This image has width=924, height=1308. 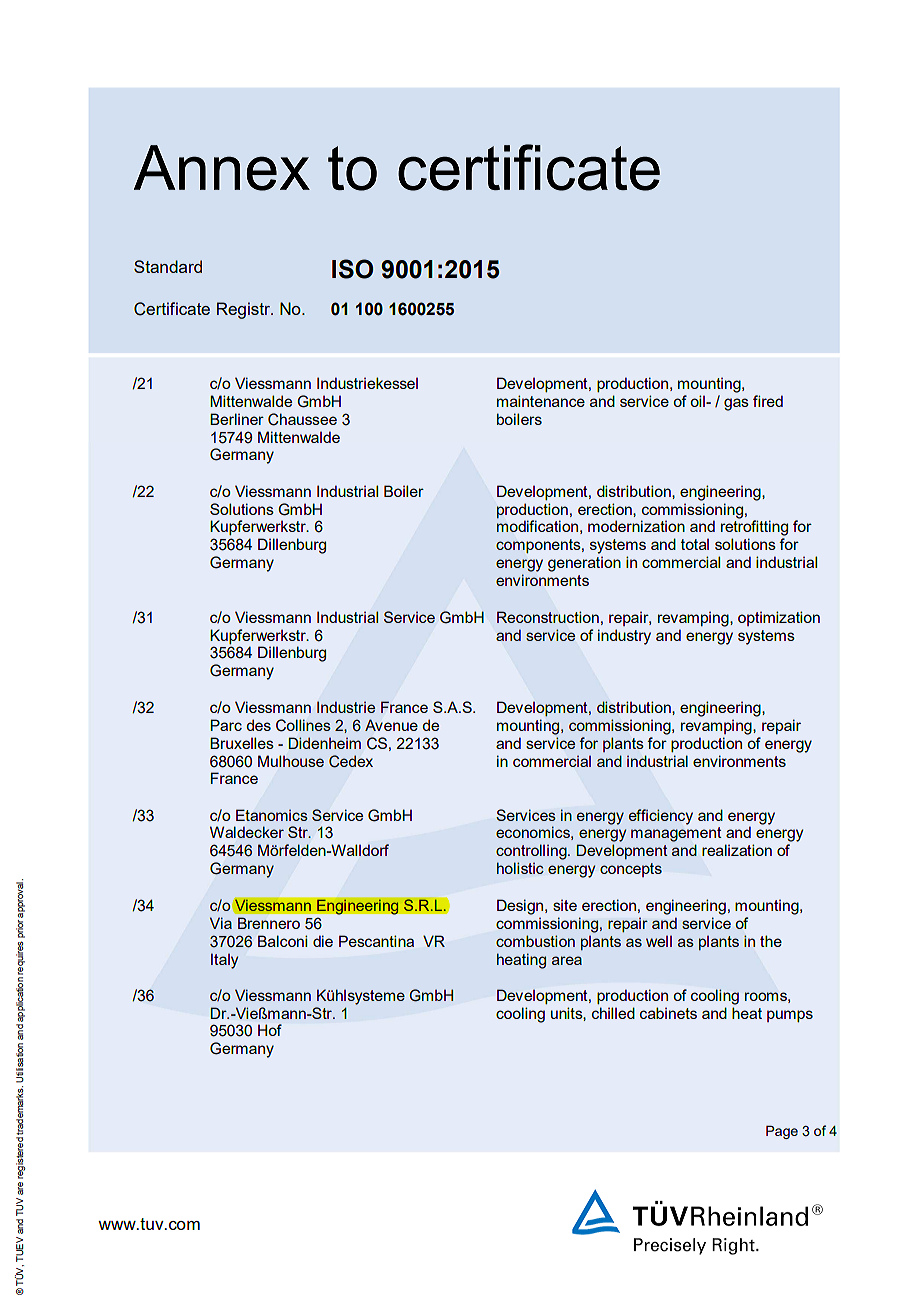 I want to click on fired, so click(x=768, y=401).
